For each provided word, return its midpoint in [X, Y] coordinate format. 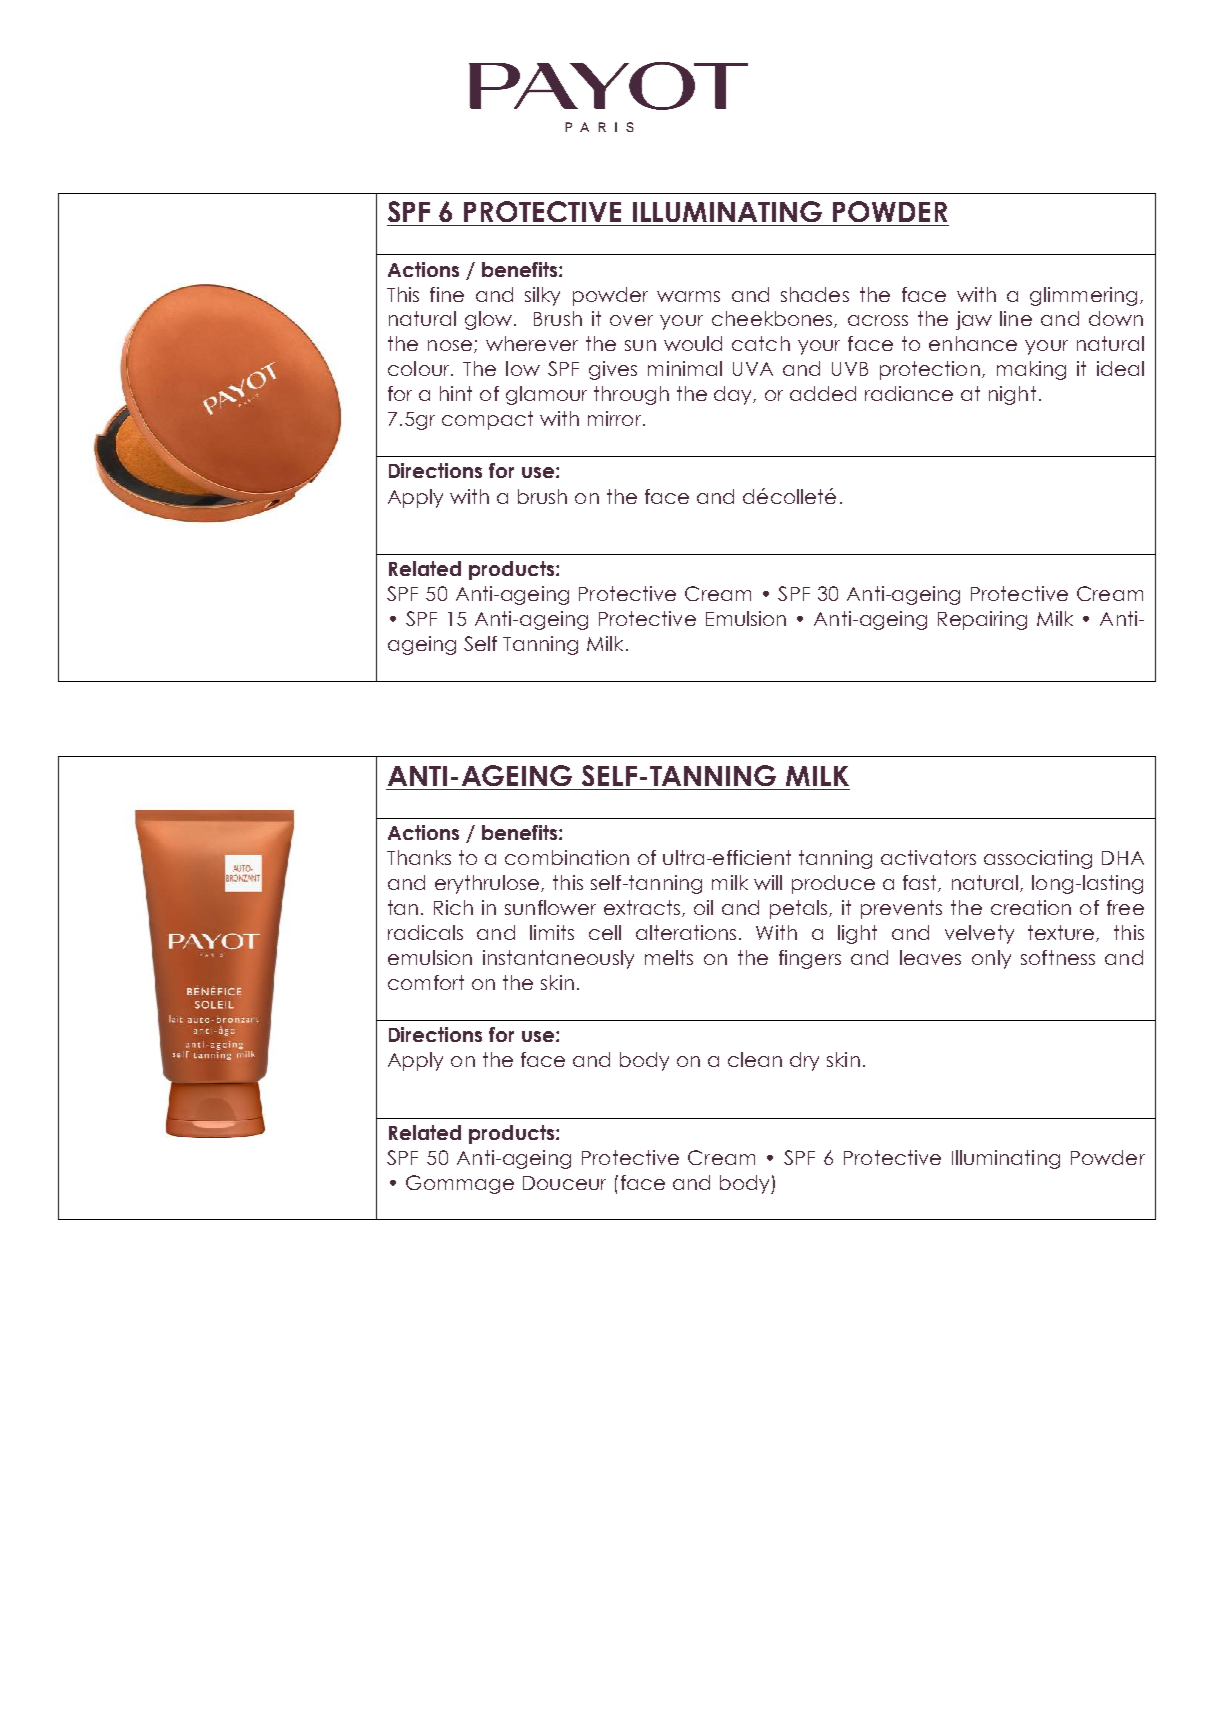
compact [487, 420]
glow [488, 320]
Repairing [982, 620]
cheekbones [773, 319]
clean [755, 1059]
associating [1038, 859]
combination [567, 857]
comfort [426, 982]
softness [1058, 957]
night [1012, 395]
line [1016, 318]
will [768, 882]
